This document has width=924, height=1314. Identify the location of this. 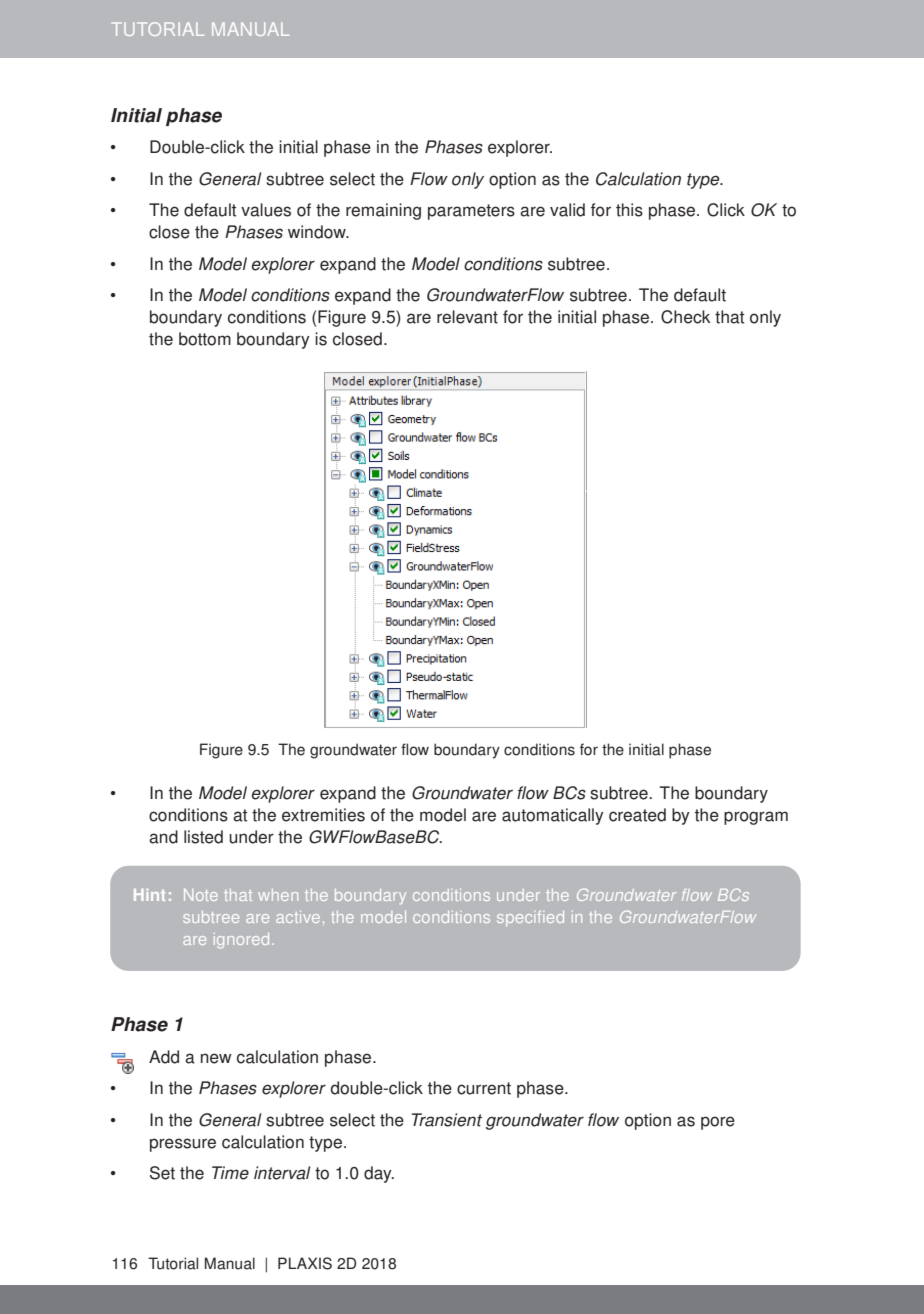
(629, 210).
